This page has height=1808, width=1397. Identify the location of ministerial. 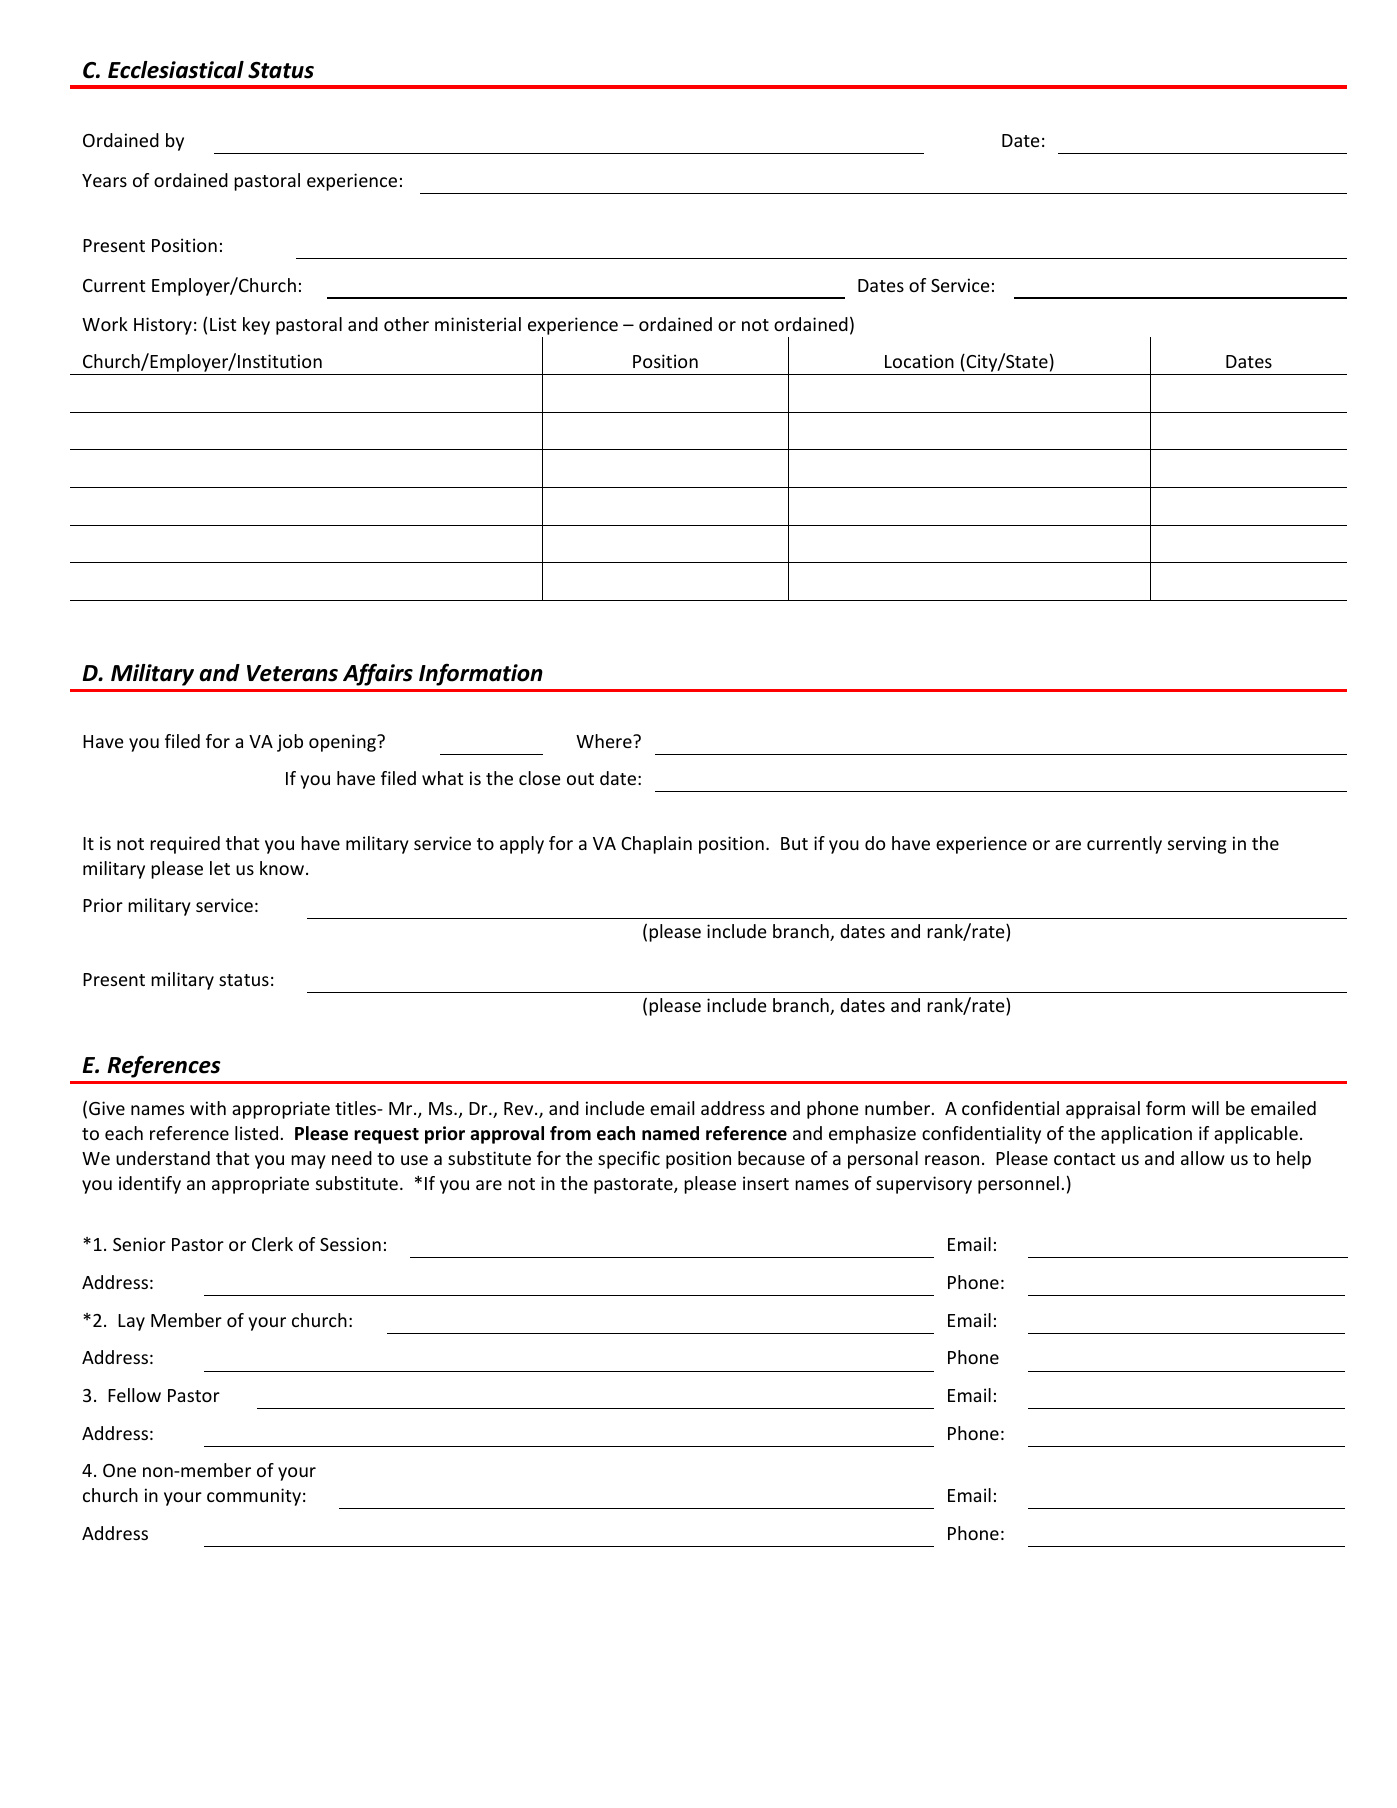
(478, 324).
